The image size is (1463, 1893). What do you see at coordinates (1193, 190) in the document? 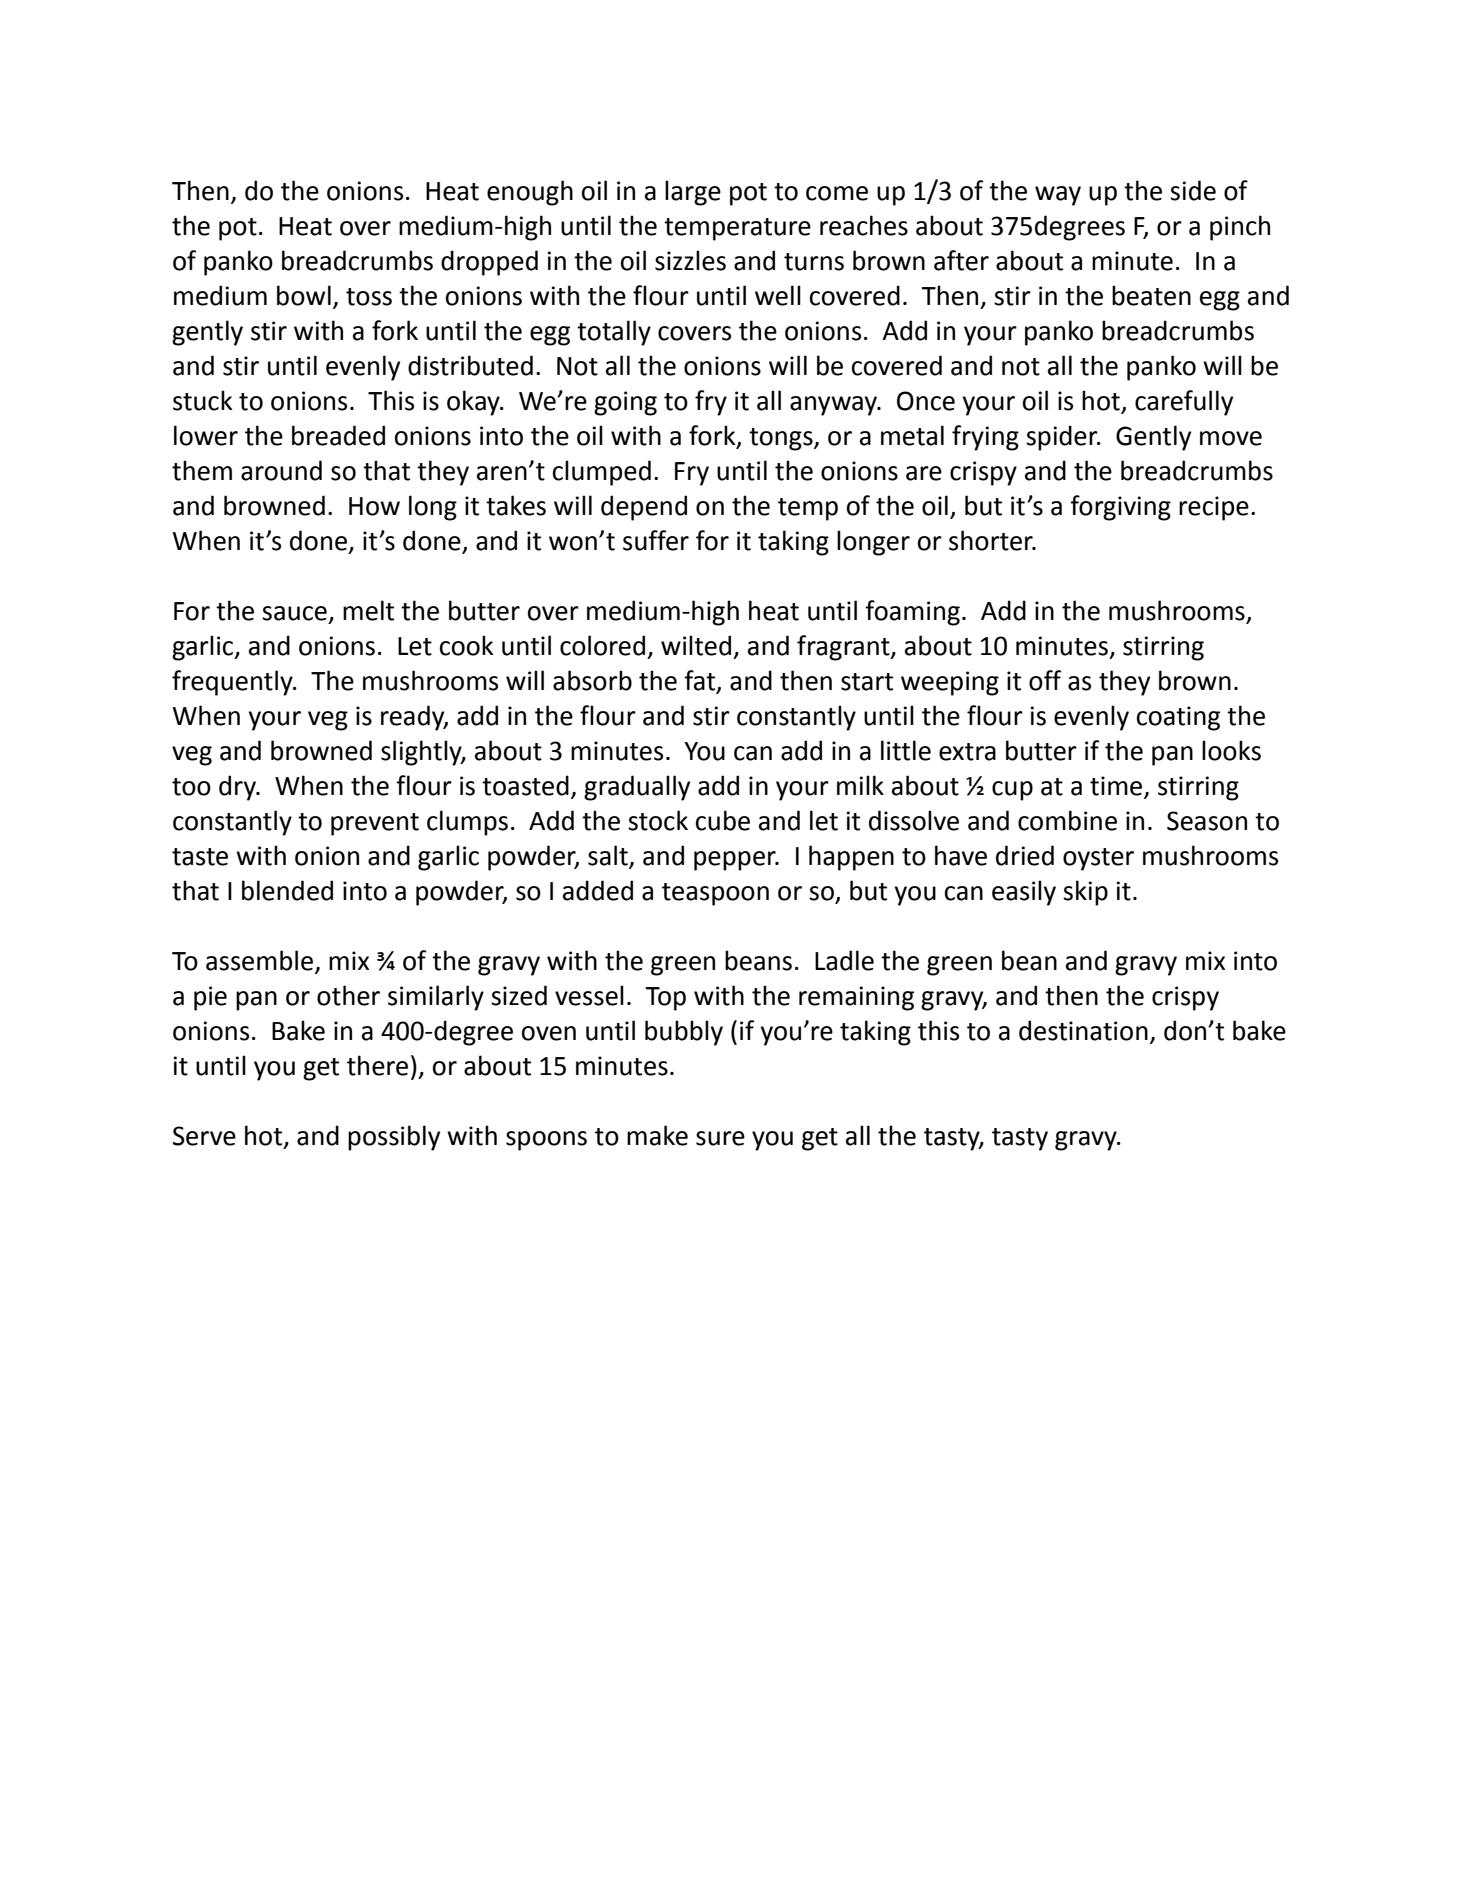
I see `side` at bounding box center [1193, 190].
